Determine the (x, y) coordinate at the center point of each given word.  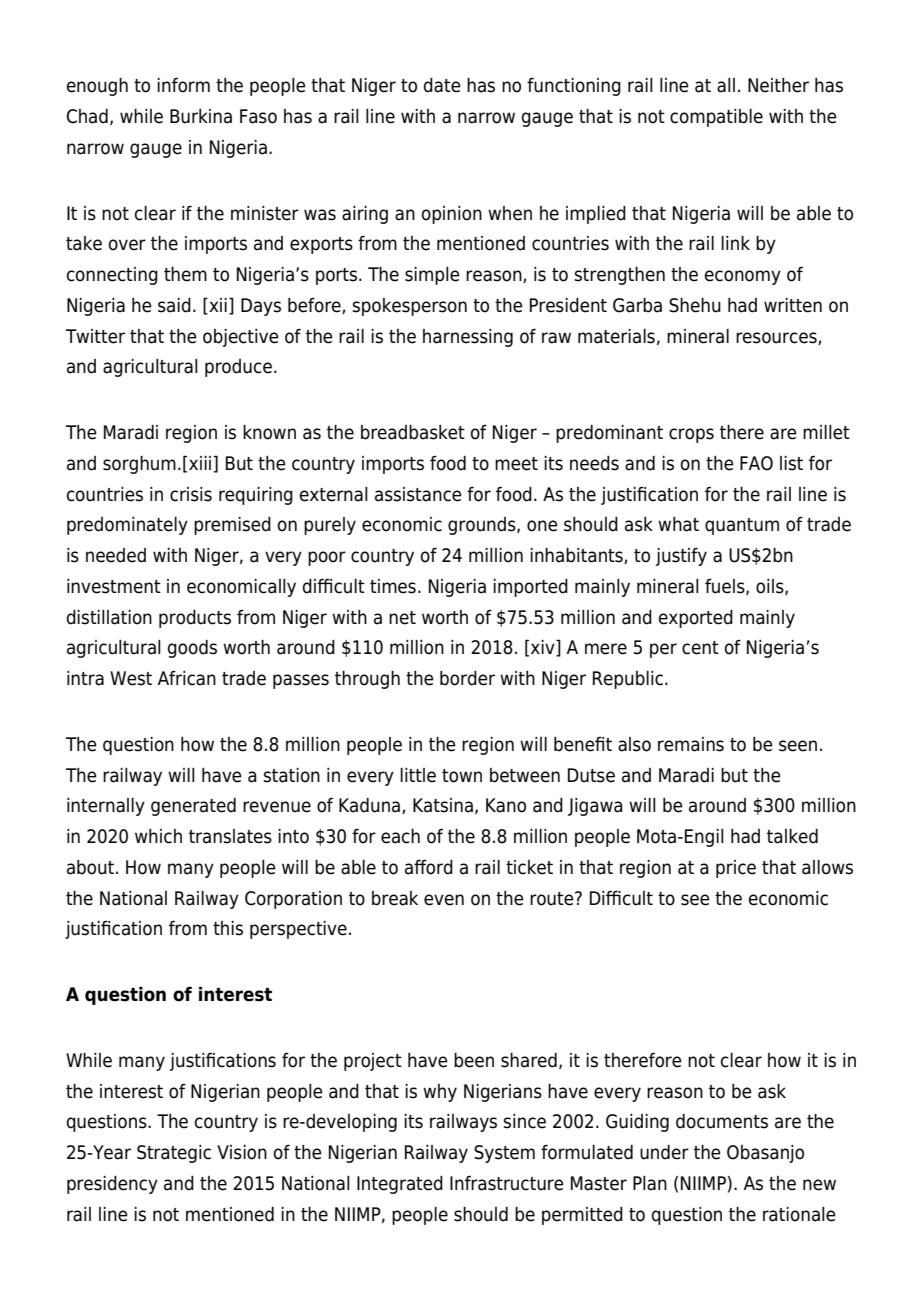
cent (700, 648)
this (228, 928)
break (395, 898)
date (442, 85)
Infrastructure (507, 1183)
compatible (716, 118)
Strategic (174, 1154)
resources (777, 338)
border (467, 678)
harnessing (468, 338)
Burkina (201, 116)
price (736, 869)
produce (238, 368)
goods (192, 649)
